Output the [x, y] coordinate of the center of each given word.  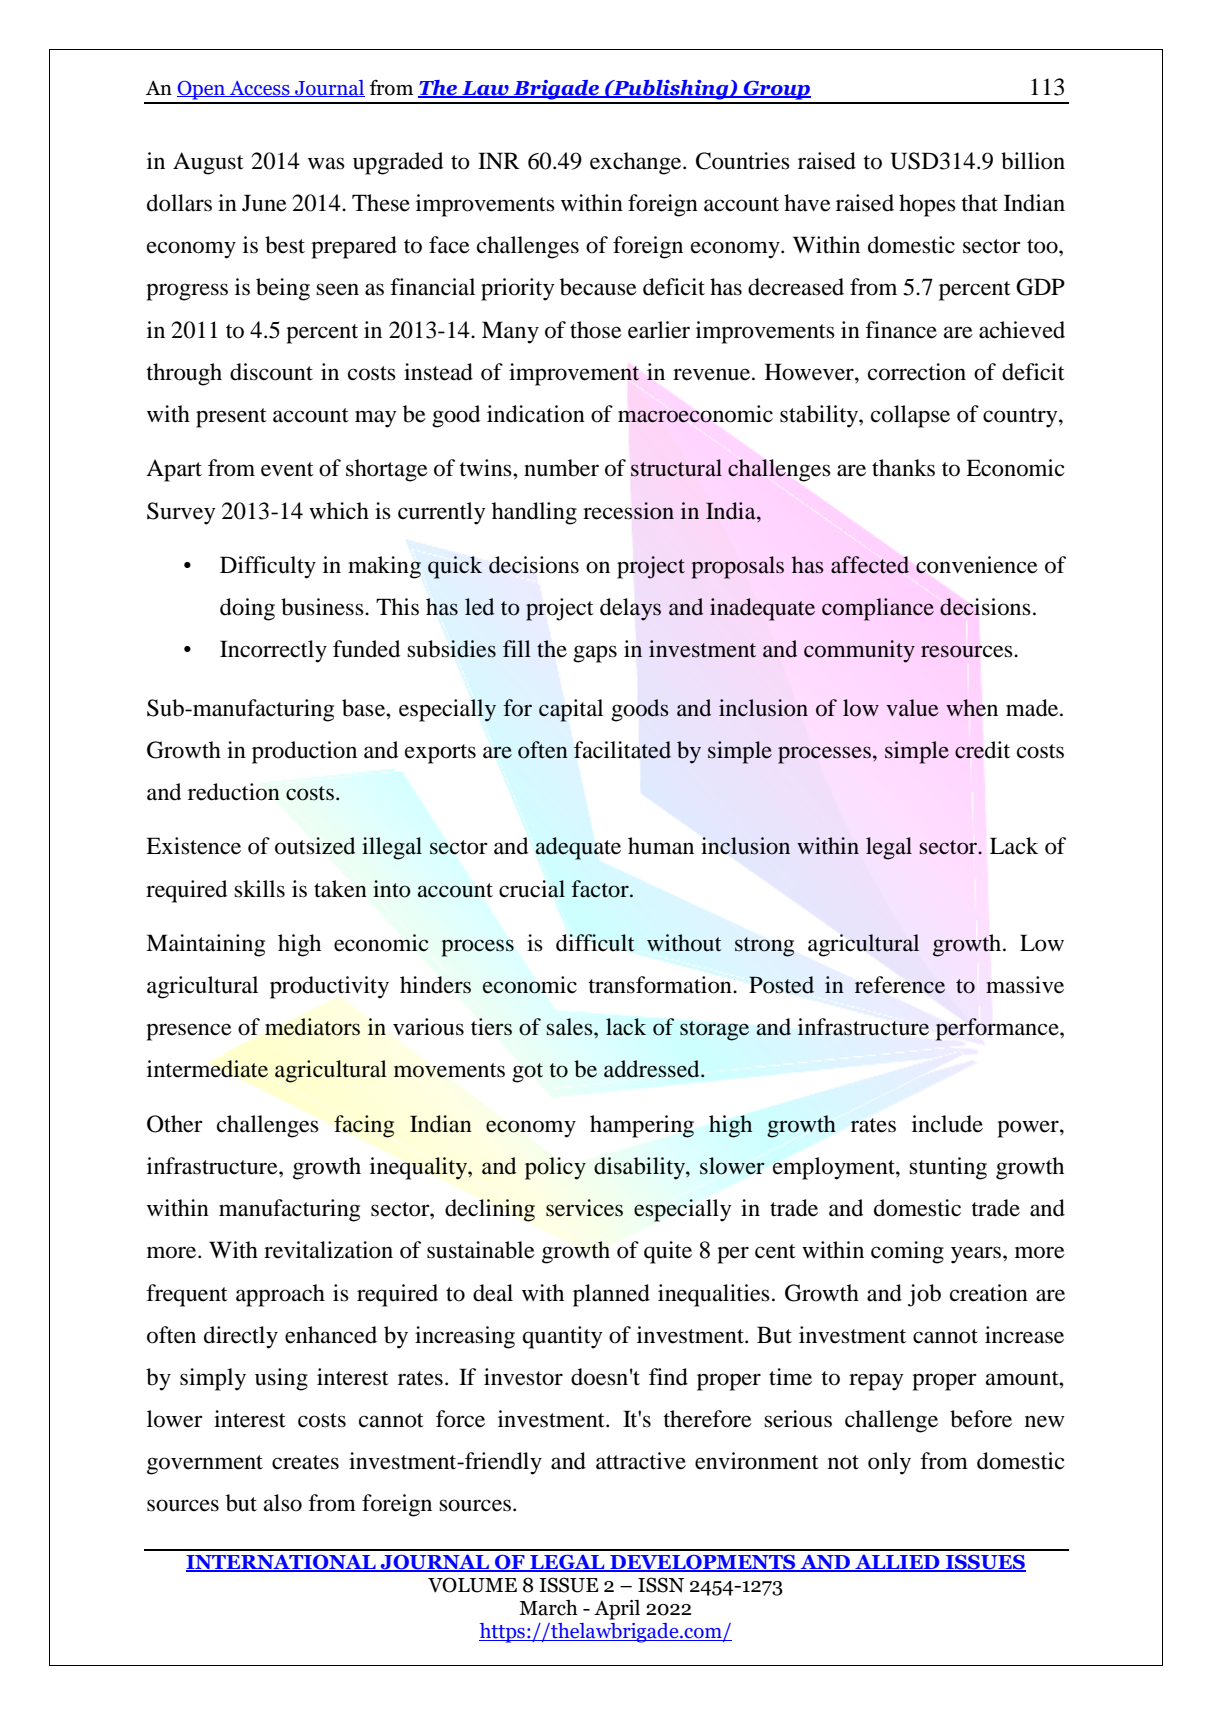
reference [900, 985]
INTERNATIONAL [282, 1563]
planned [611, 1295]
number [561, 468]
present [231, 418]
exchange [637, 163]
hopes [927, 205]
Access [260, 89]
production [304, 752]
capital [571, 710]
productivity [329, 987]
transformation [661, 985]
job [924, 1295]
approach [280, 1295]
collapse [910, 416]
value [912, 708]
